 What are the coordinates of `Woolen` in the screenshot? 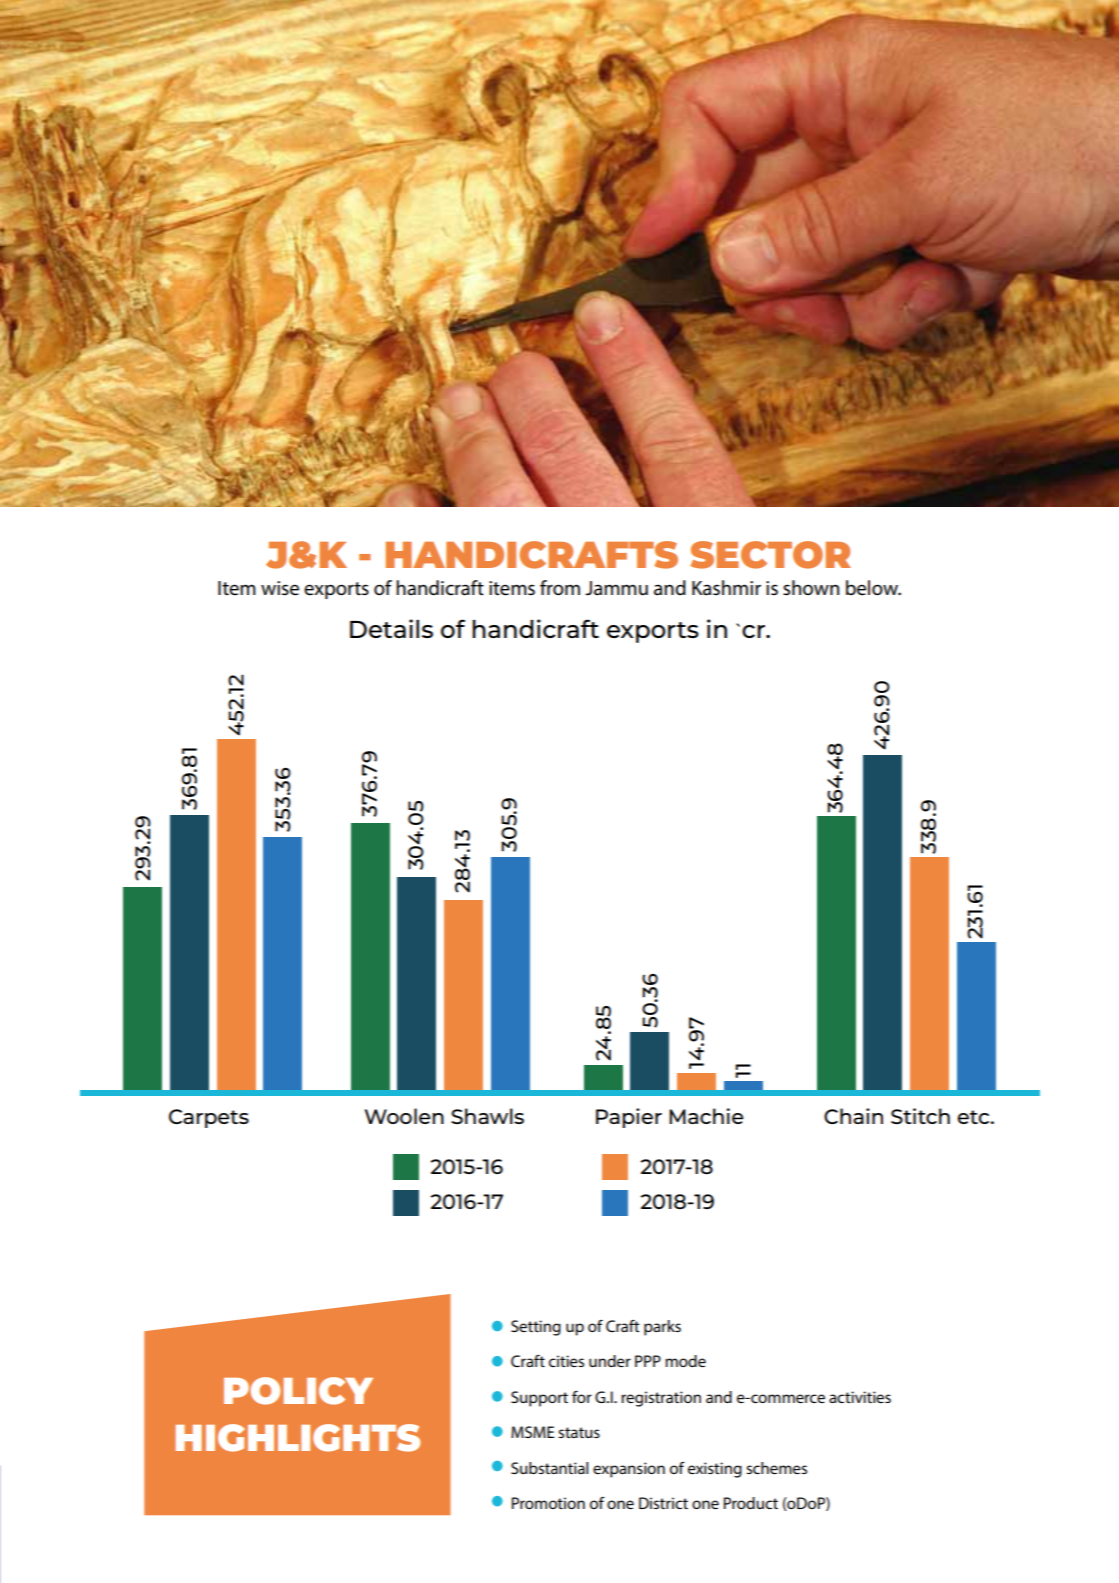 It's located at (404, 1116).
